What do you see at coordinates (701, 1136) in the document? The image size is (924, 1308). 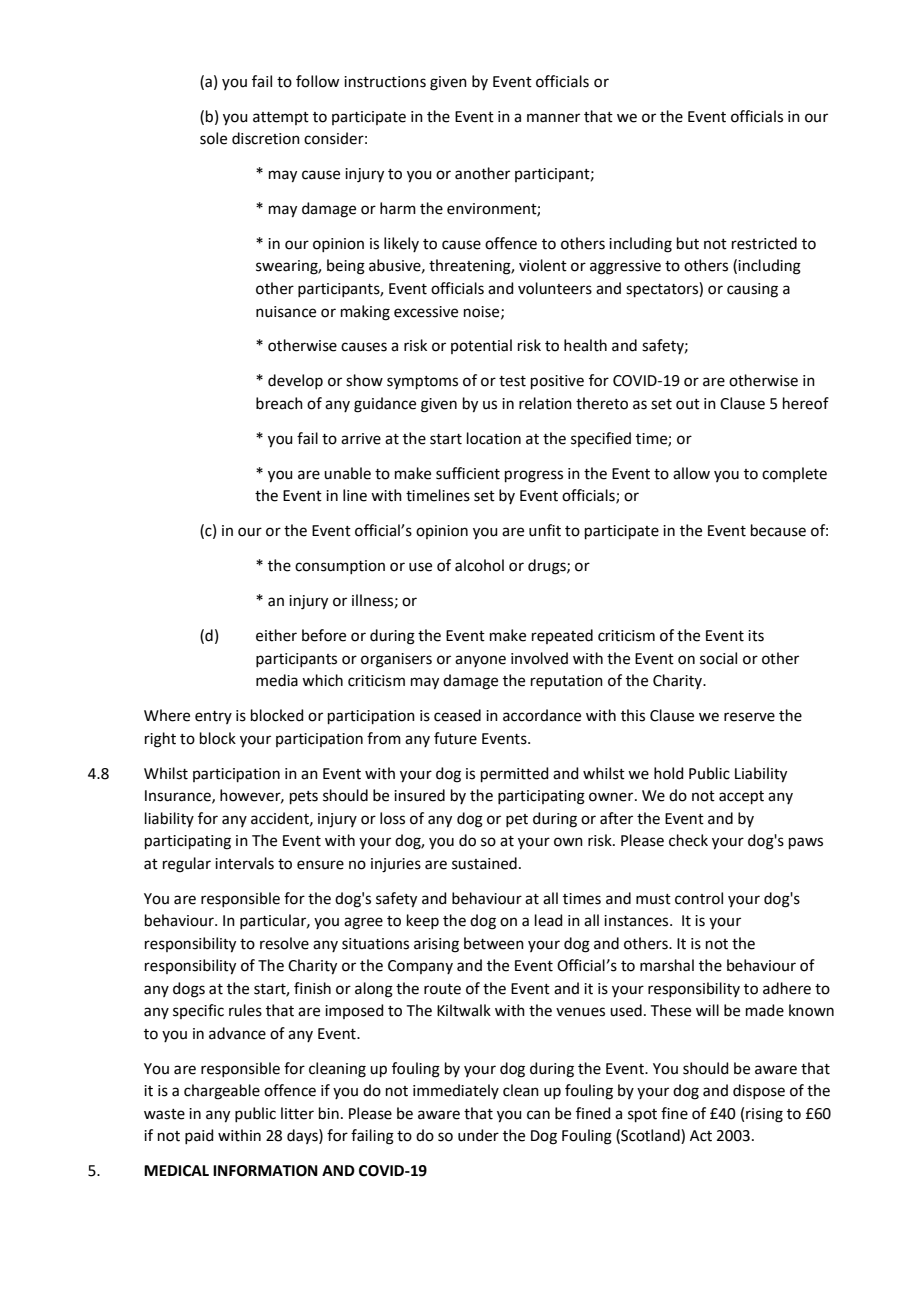 I see `Act` at bounding box center [701, 1136].
